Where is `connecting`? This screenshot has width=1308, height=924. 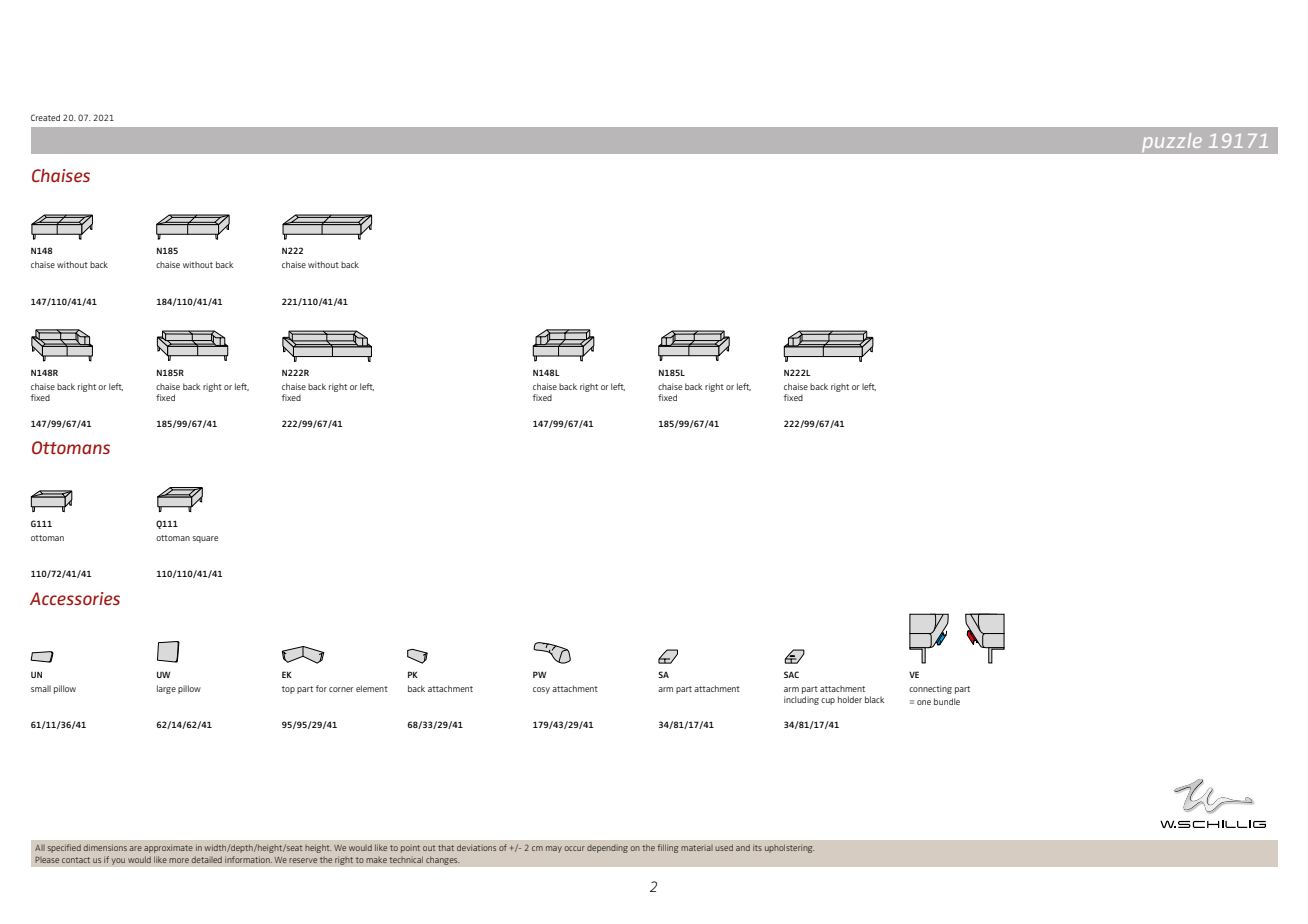
connecting is located at coordinates (930, 689).
